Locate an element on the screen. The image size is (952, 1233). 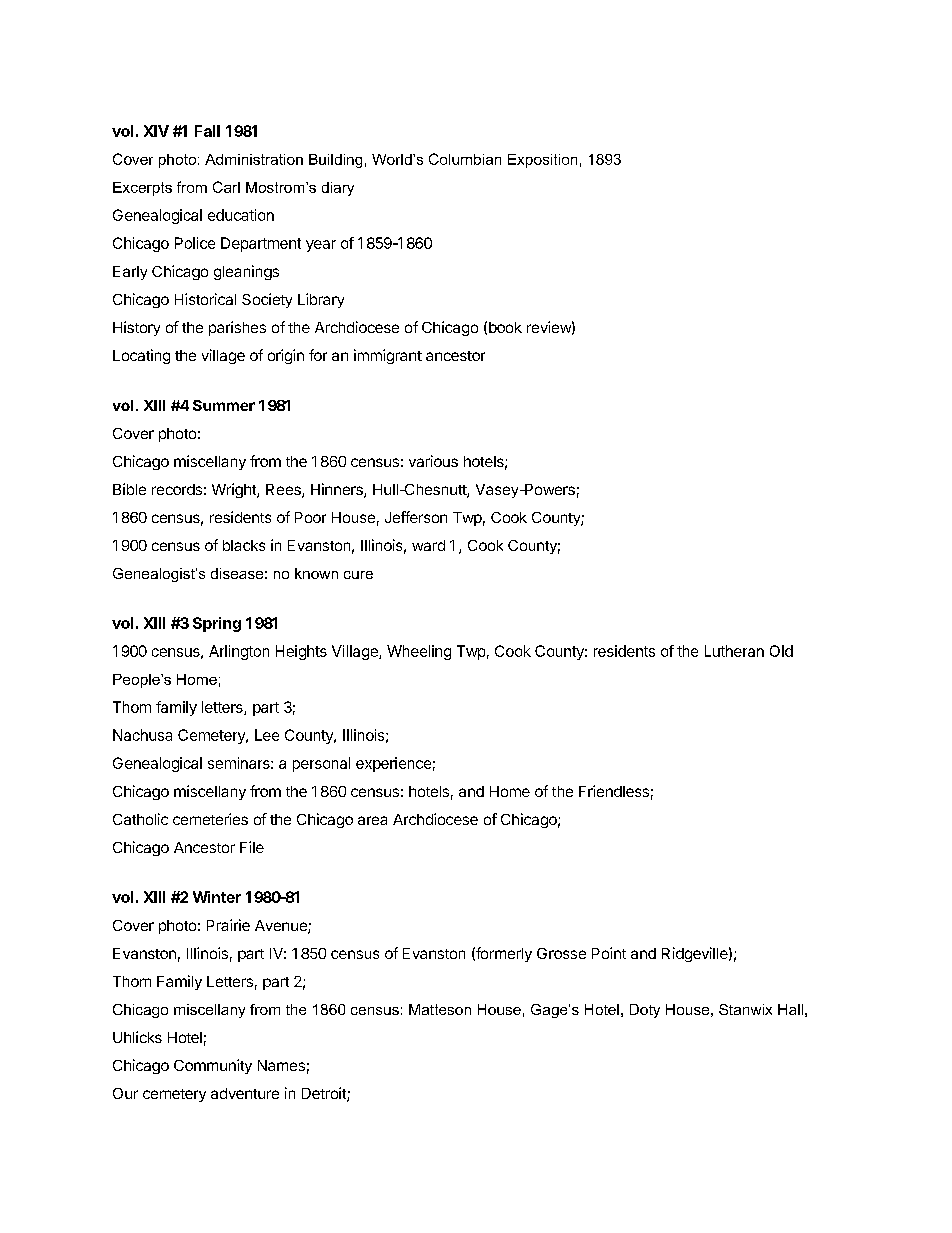
Detroit is located at coordinates (325, 1094).
